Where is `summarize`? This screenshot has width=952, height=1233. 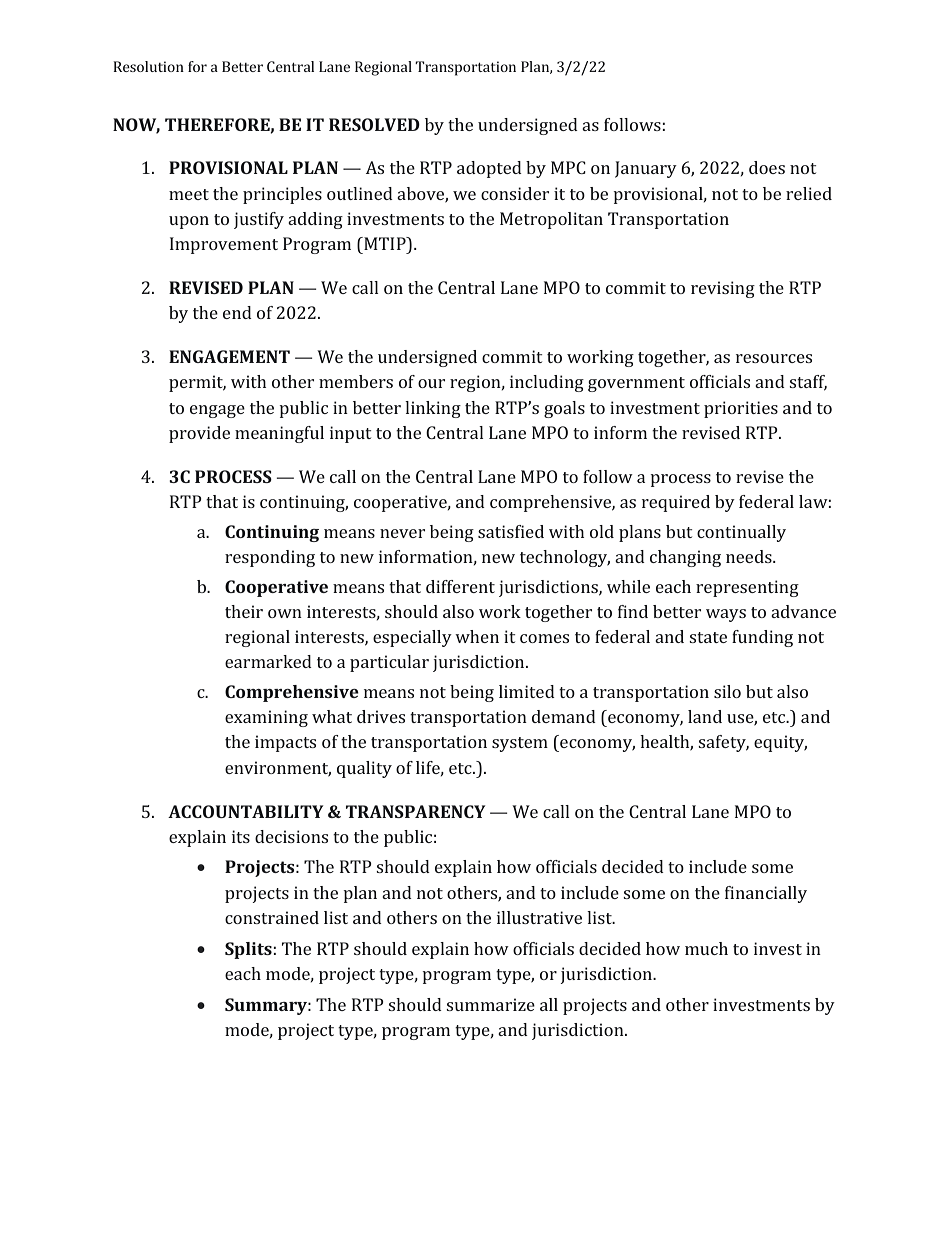 summarize is located at coordinates (490, 1004).
